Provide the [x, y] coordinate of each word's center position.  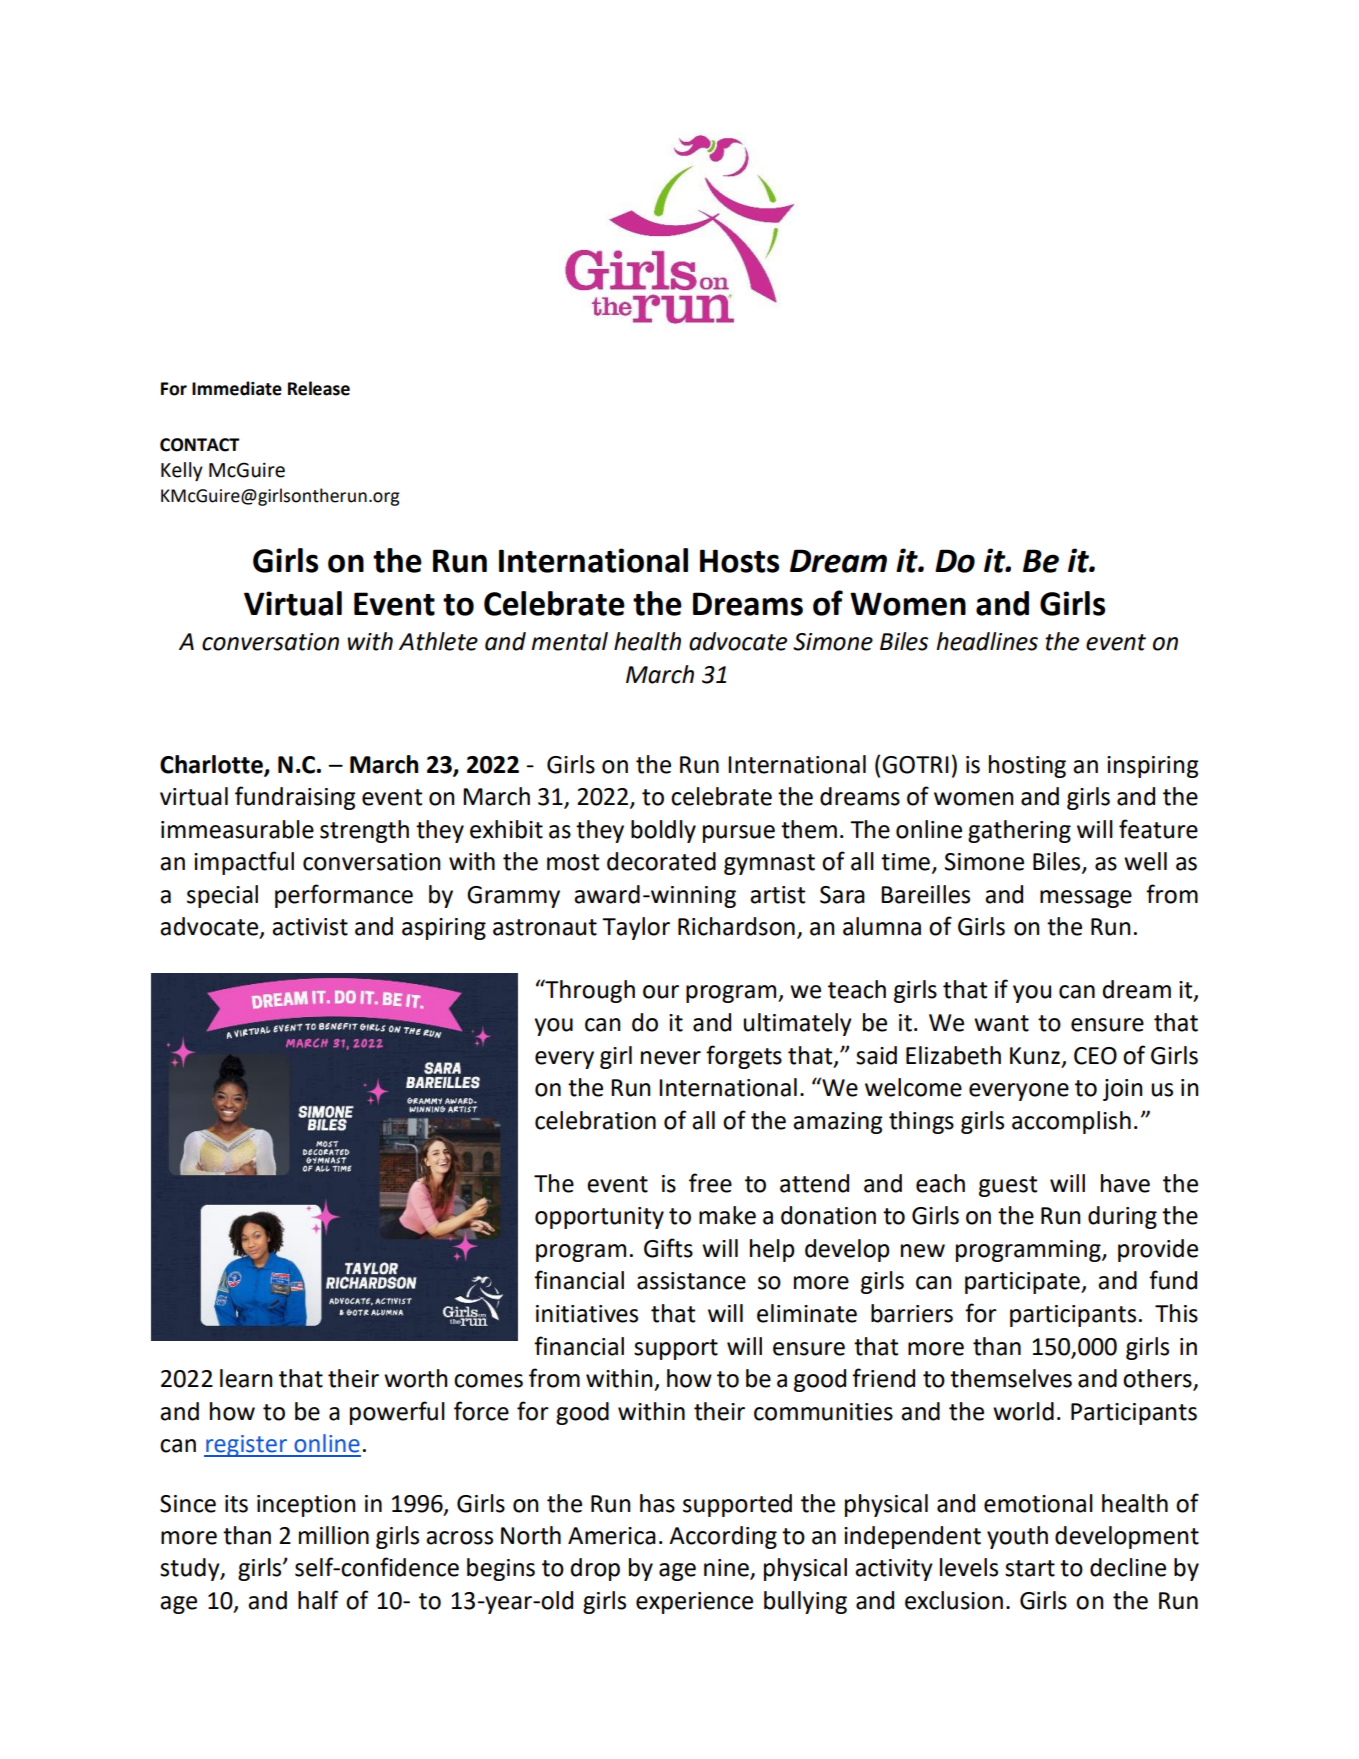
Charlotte [212, 765]
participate [1023, 1283]
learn [246, 1378]
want [1001, 1023]
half [318, 1600]
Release [319, 388]
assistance [691, 1281]
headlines [987, 641]
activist [310, 927]
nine [727, 1569]
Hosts [739, 561]
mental [569, 641]
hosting [1027, 766]
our [661, 992]
